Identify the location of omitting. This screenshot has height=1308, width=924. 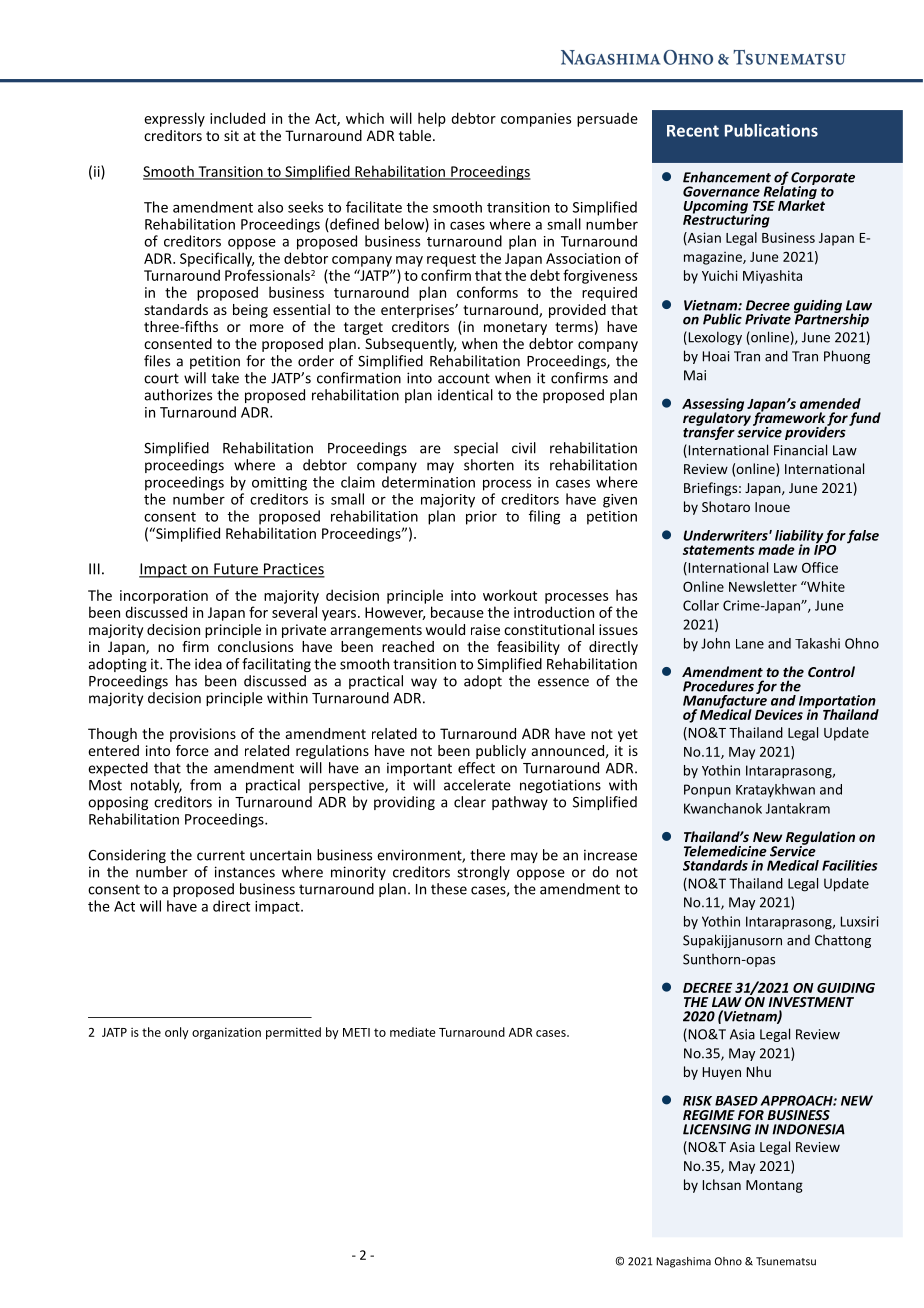
(279, 484).
